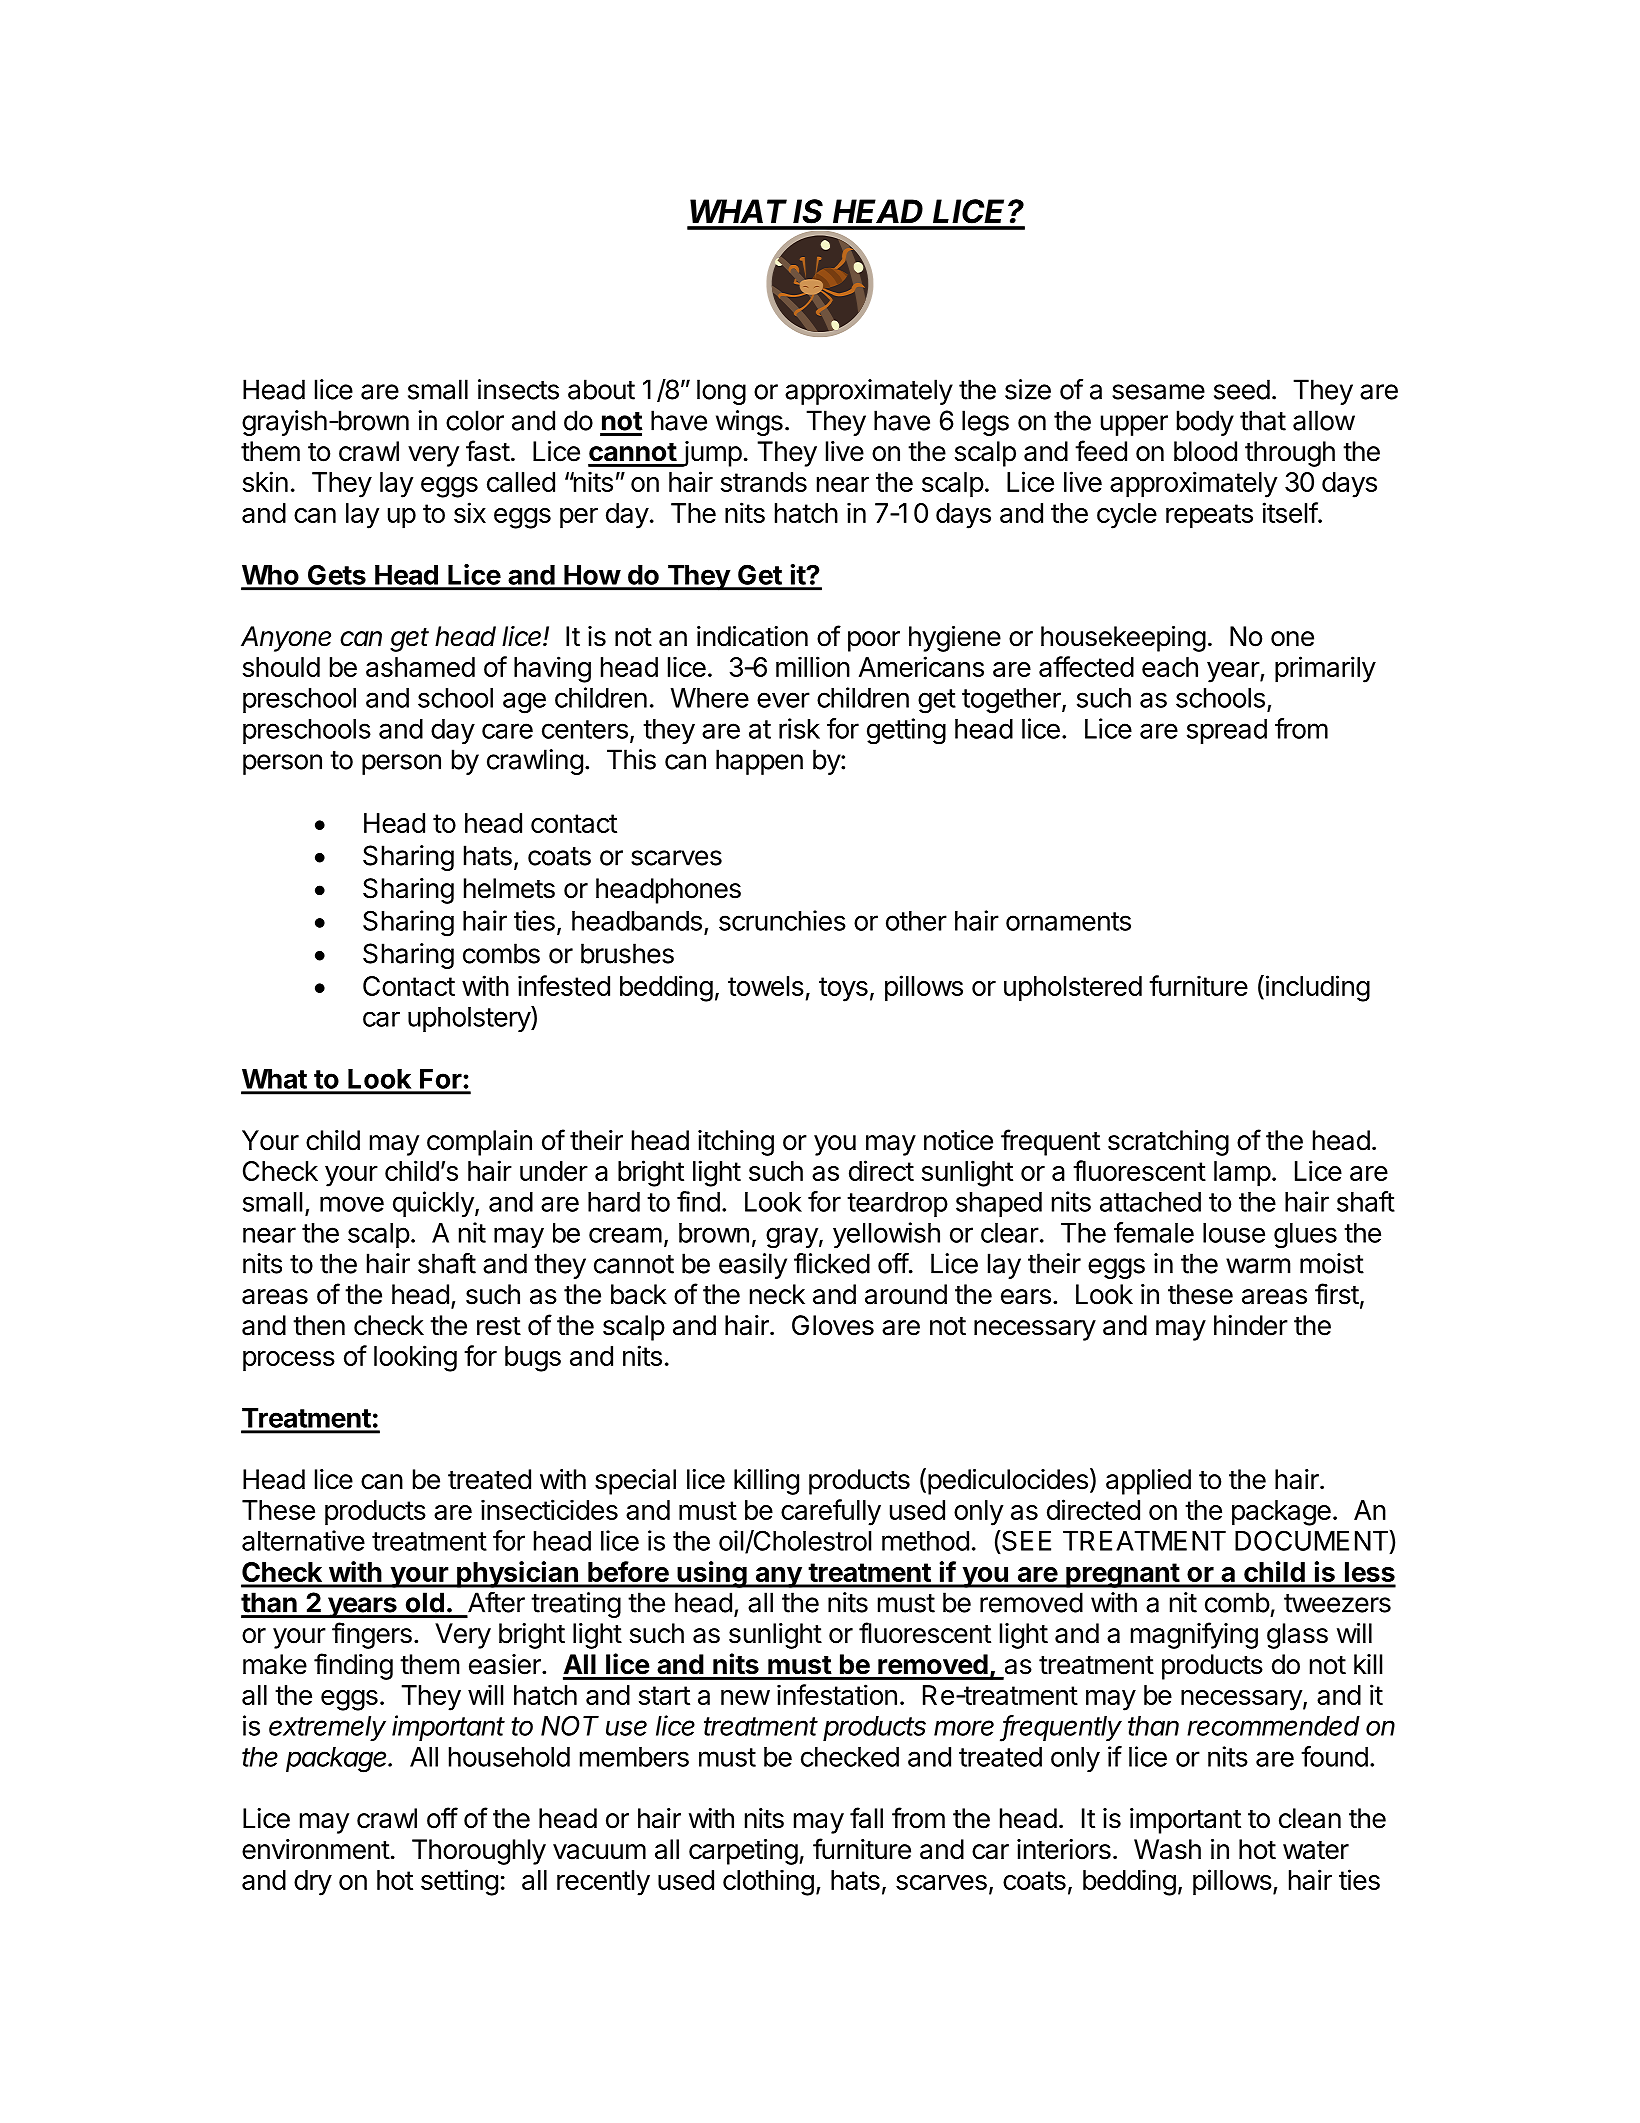  What do you see at coordinates (1205, 423) in the page?
I see `body` at bounding box center [1205, 423].
